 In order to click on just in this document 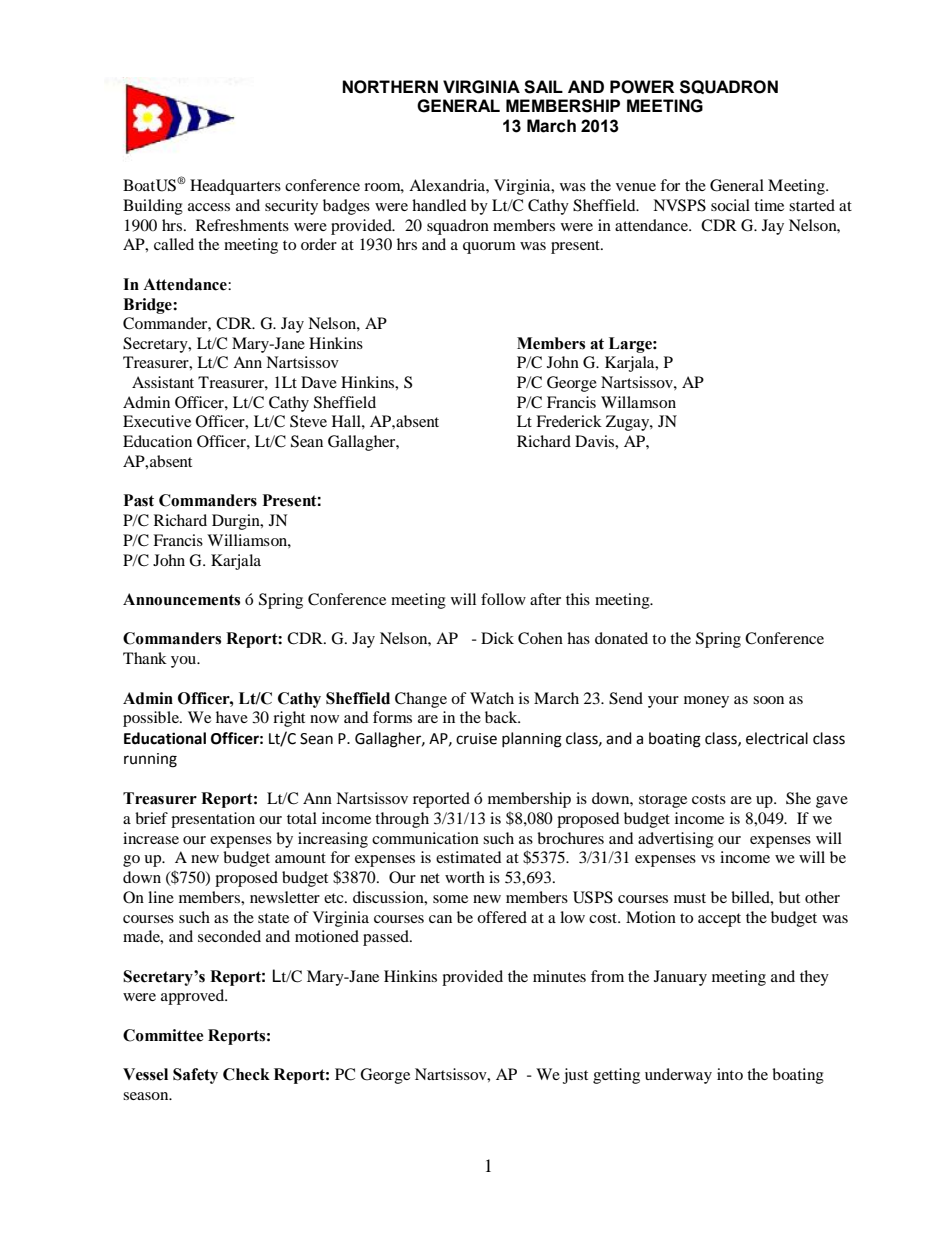, I will do `click(575, 1076)`.
